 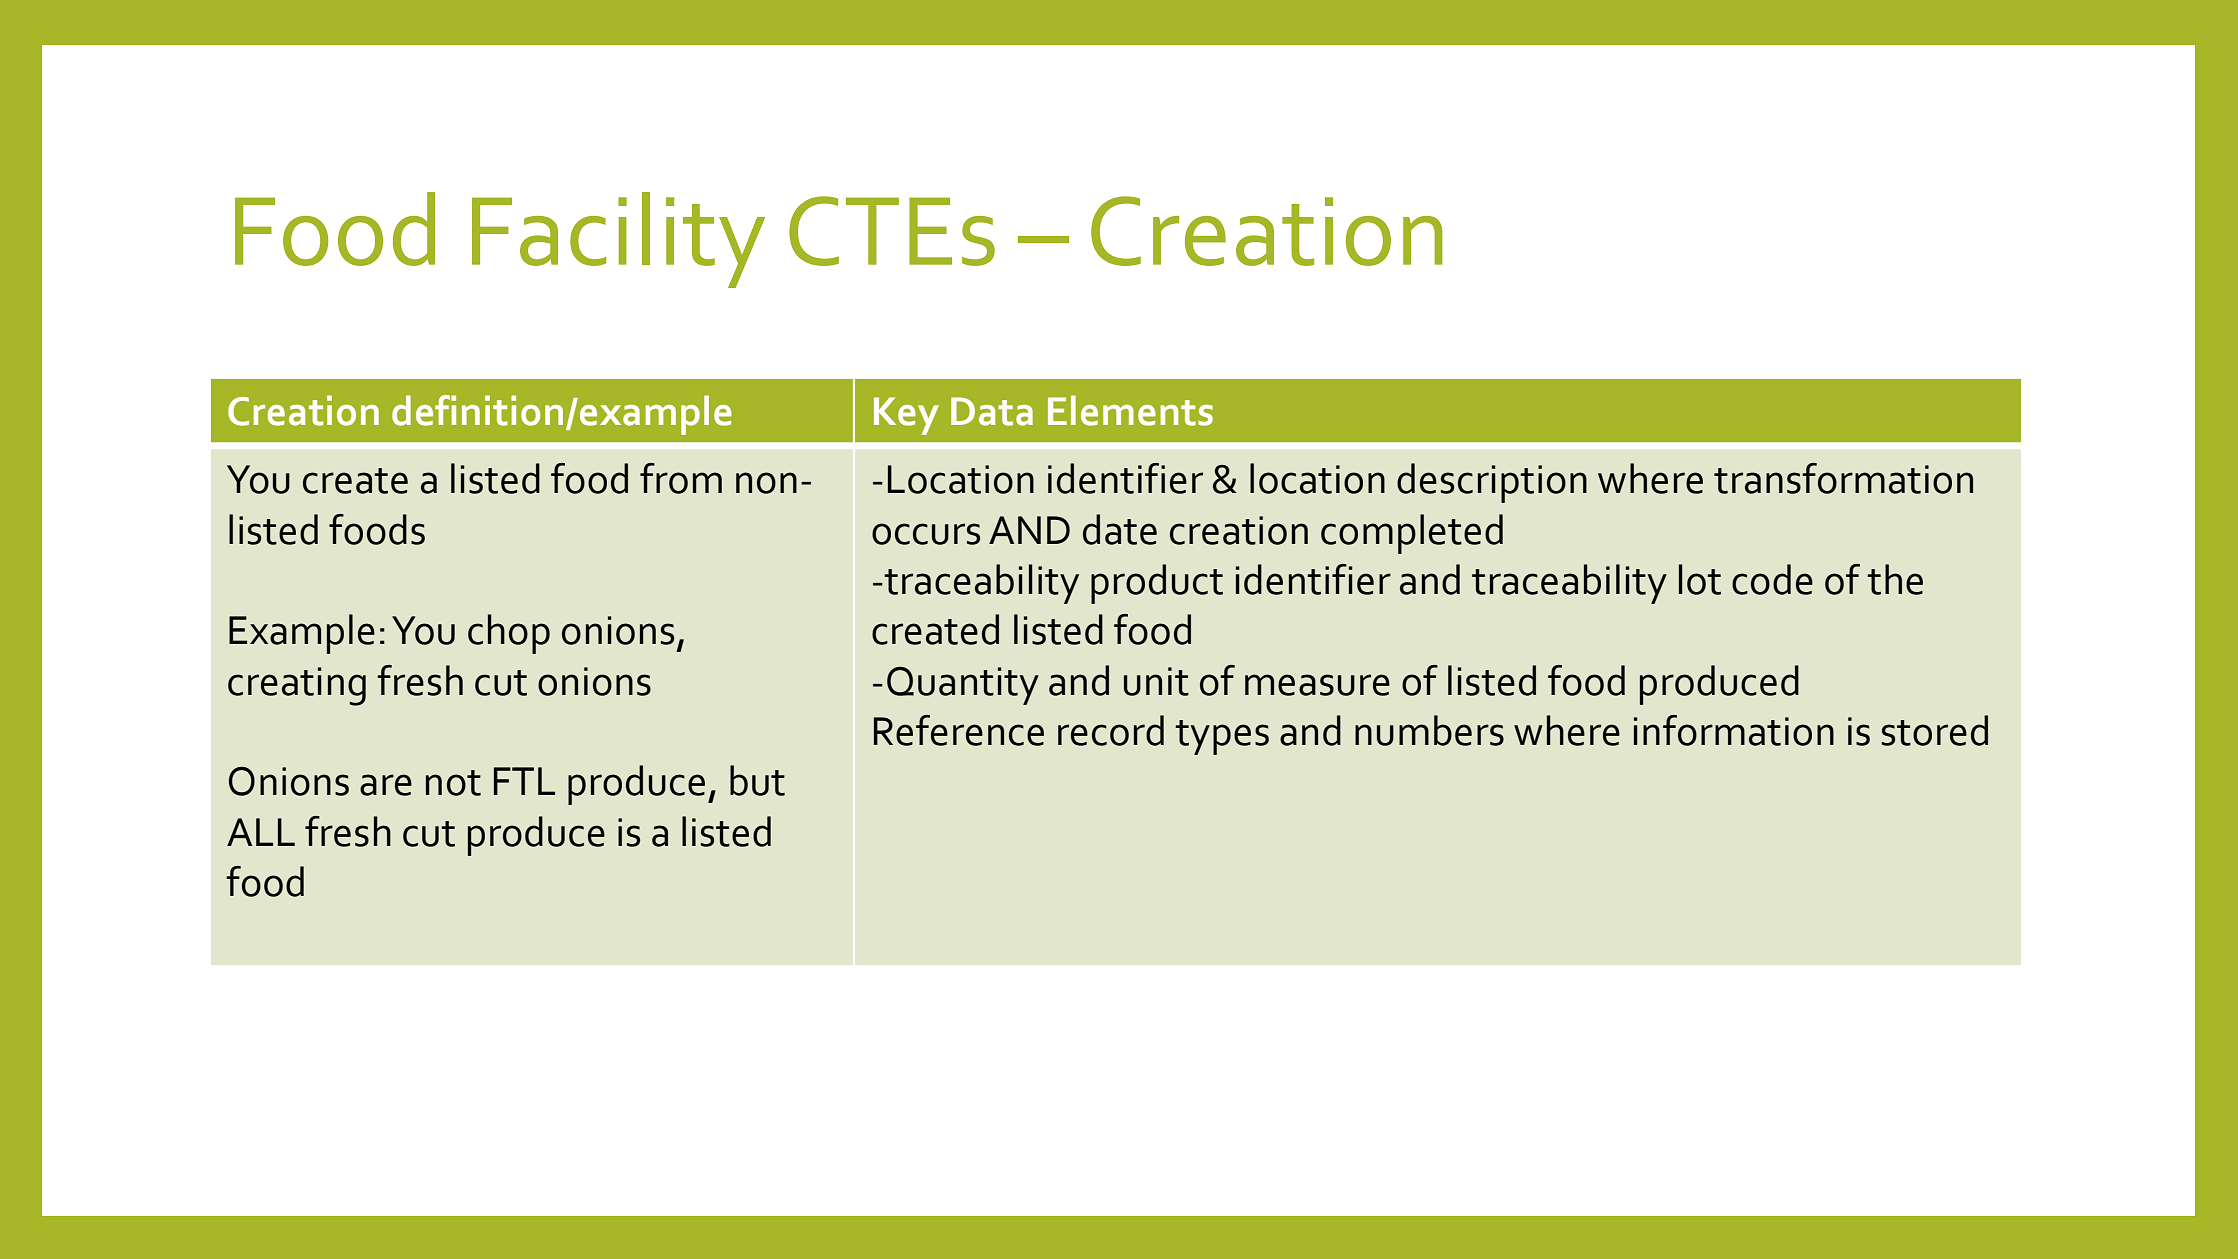 What do you see at coordinates (1130, 410) in the screenshot?
I see `Elements` at bounding box center [1130, 410].
